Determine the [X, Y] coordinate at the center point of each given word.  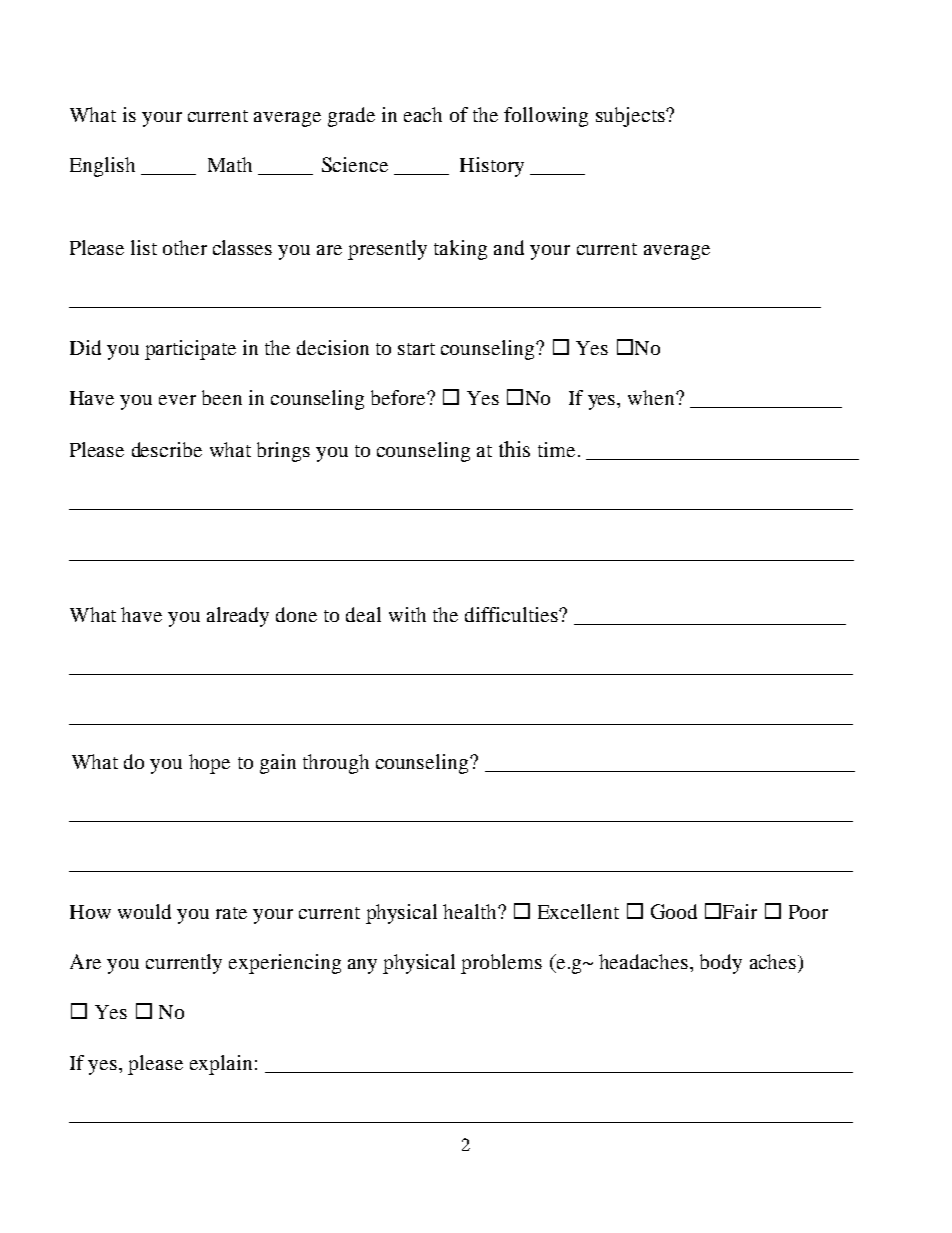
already [238, 617]
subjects [631, 117]
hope [209, 764]
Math [230, 164]
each [423, 114]
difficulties [512, 614]
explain [221, 1065]
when [652, 397]
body [721, 964]
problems [501, 964]
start [416, 349]
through [336, 764]
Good [674, 911]
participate [190, 350]
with [407, 614]
